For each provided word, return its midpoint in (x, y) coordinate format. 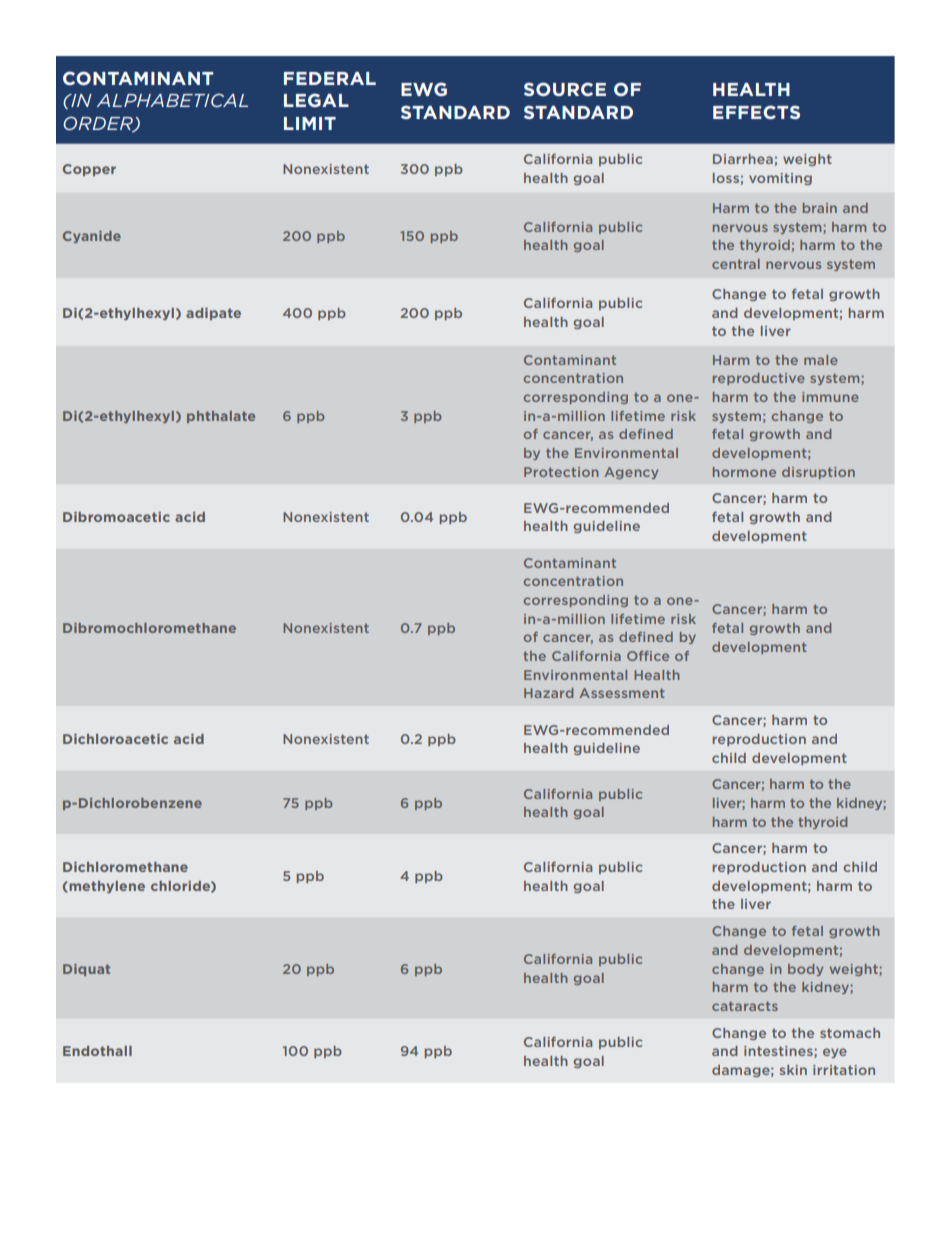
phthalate (221, 417)
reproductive (759, 379)
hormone (744, 472)
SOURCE (565, 89)
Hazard (548, 693)
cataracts (745, 1006)
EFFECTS (756, 112)
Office (648, 656)
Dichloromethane (125, 867)
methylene (106, 887)
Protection (561, 472)
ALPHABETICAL (172, 100)
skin (793, 1070)
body (805, 970)
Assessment (622, 693)
